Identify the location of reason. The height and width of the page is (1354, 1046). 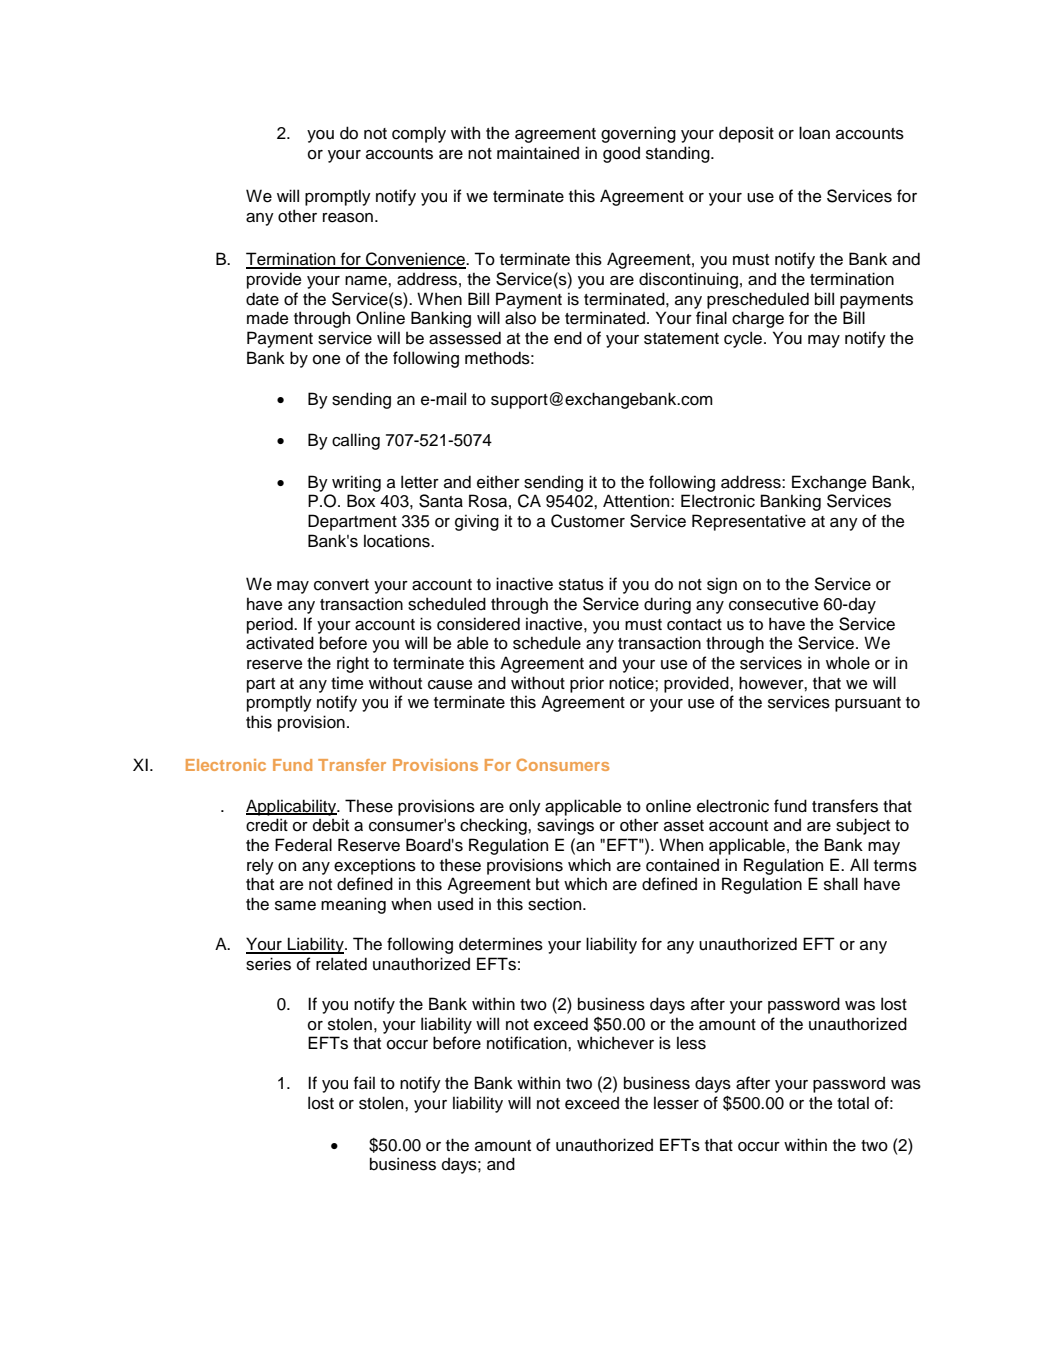
(348, 218).
